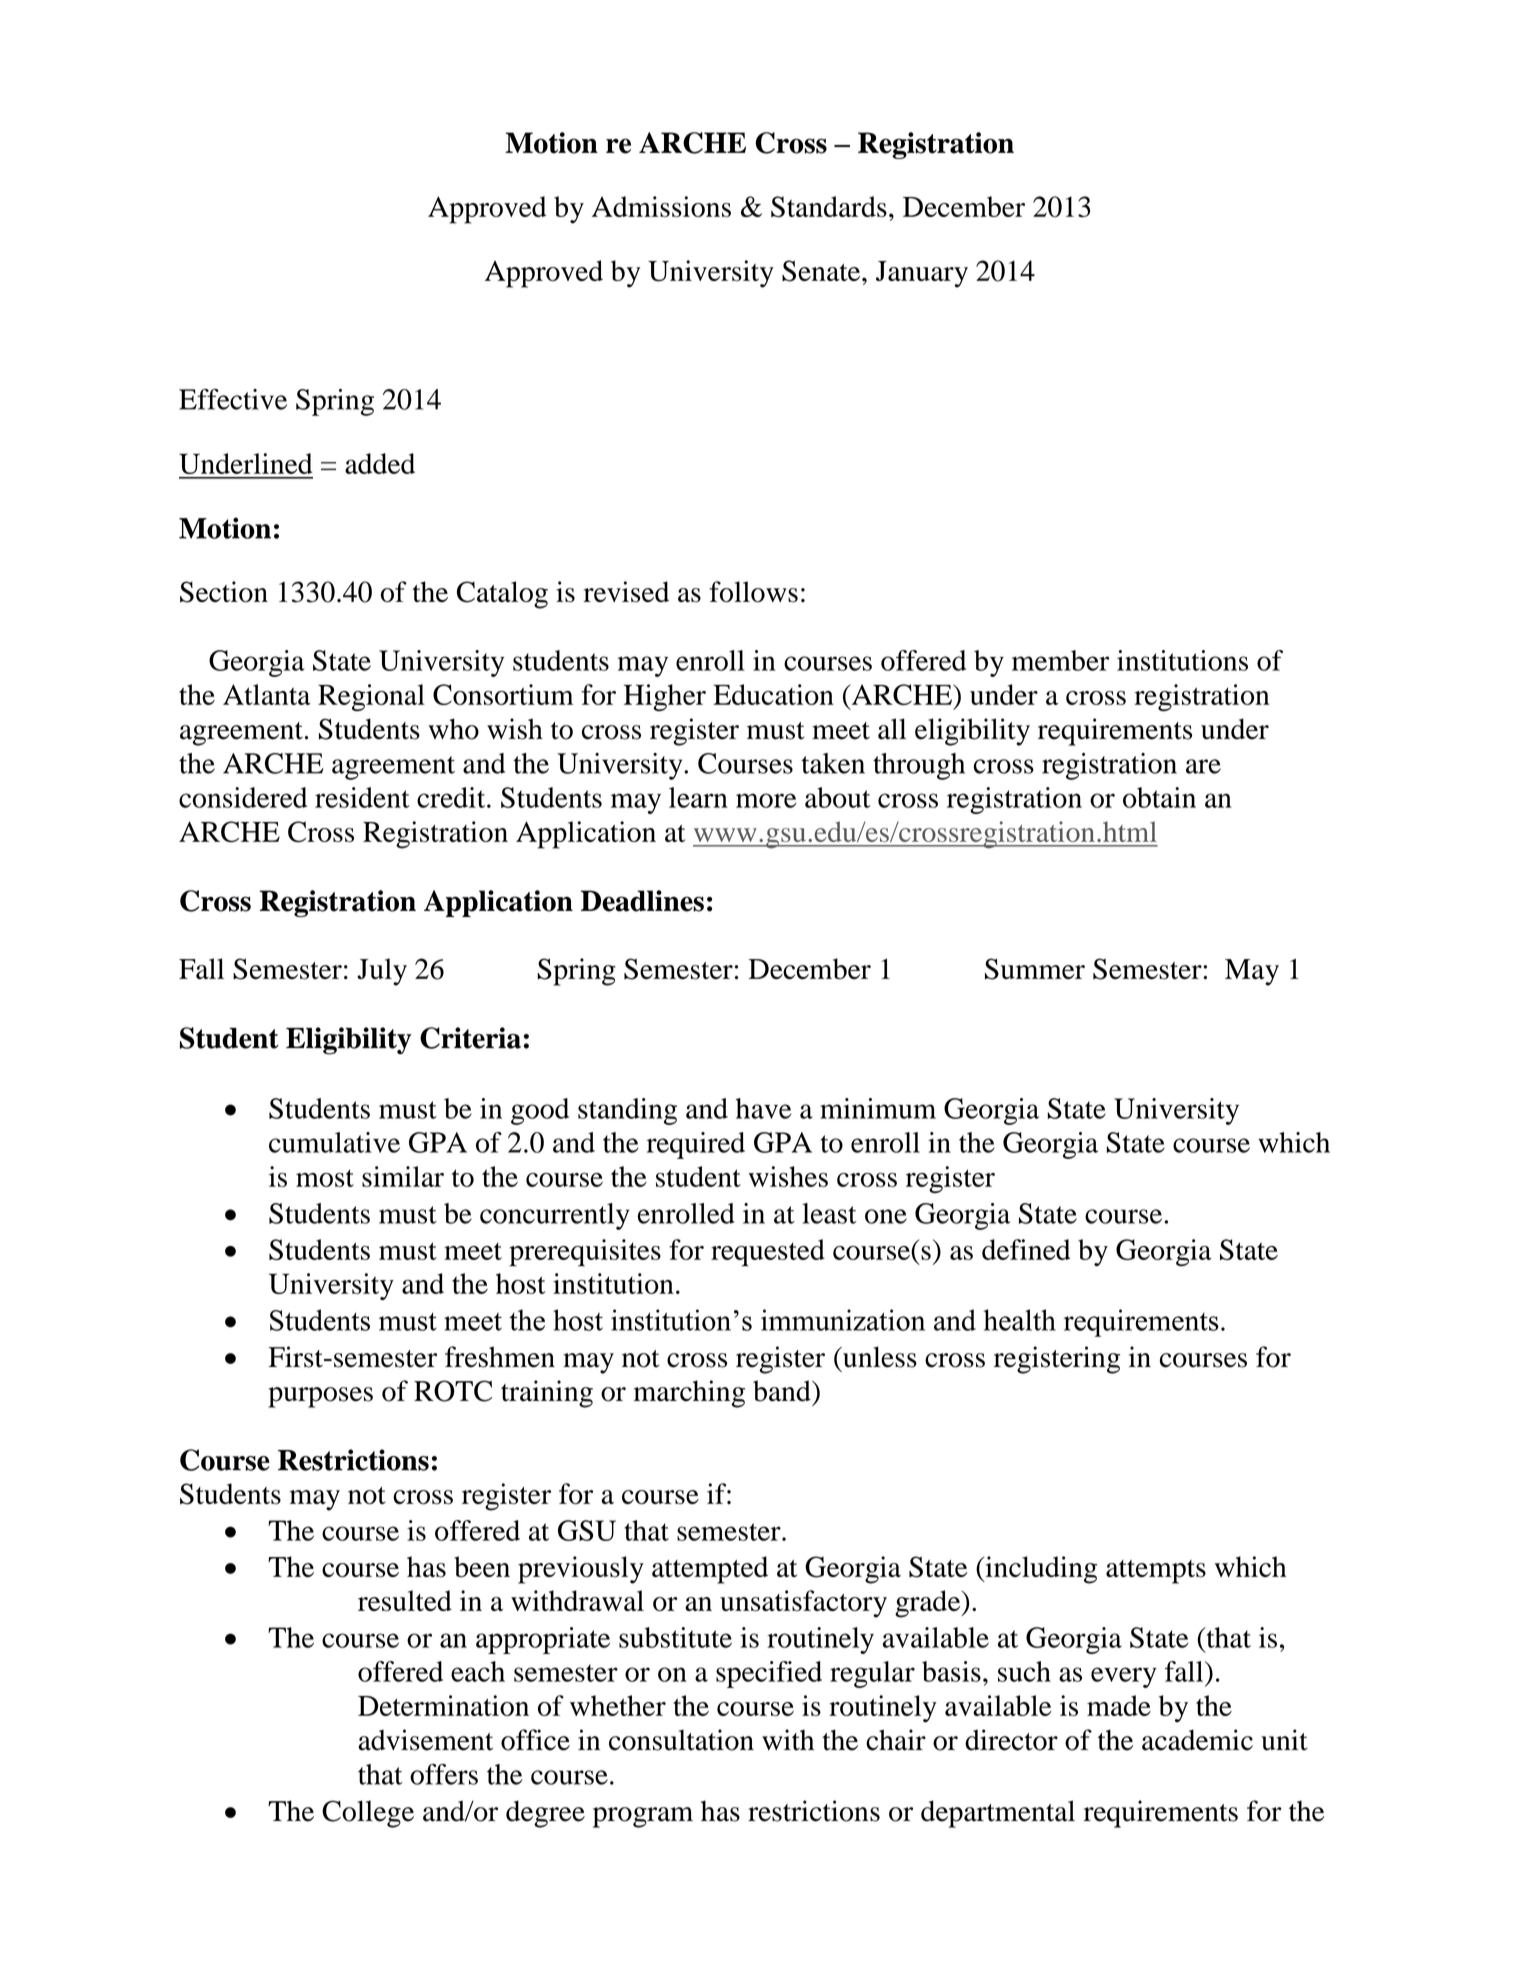  I want to click on January, so click(922, 274).
